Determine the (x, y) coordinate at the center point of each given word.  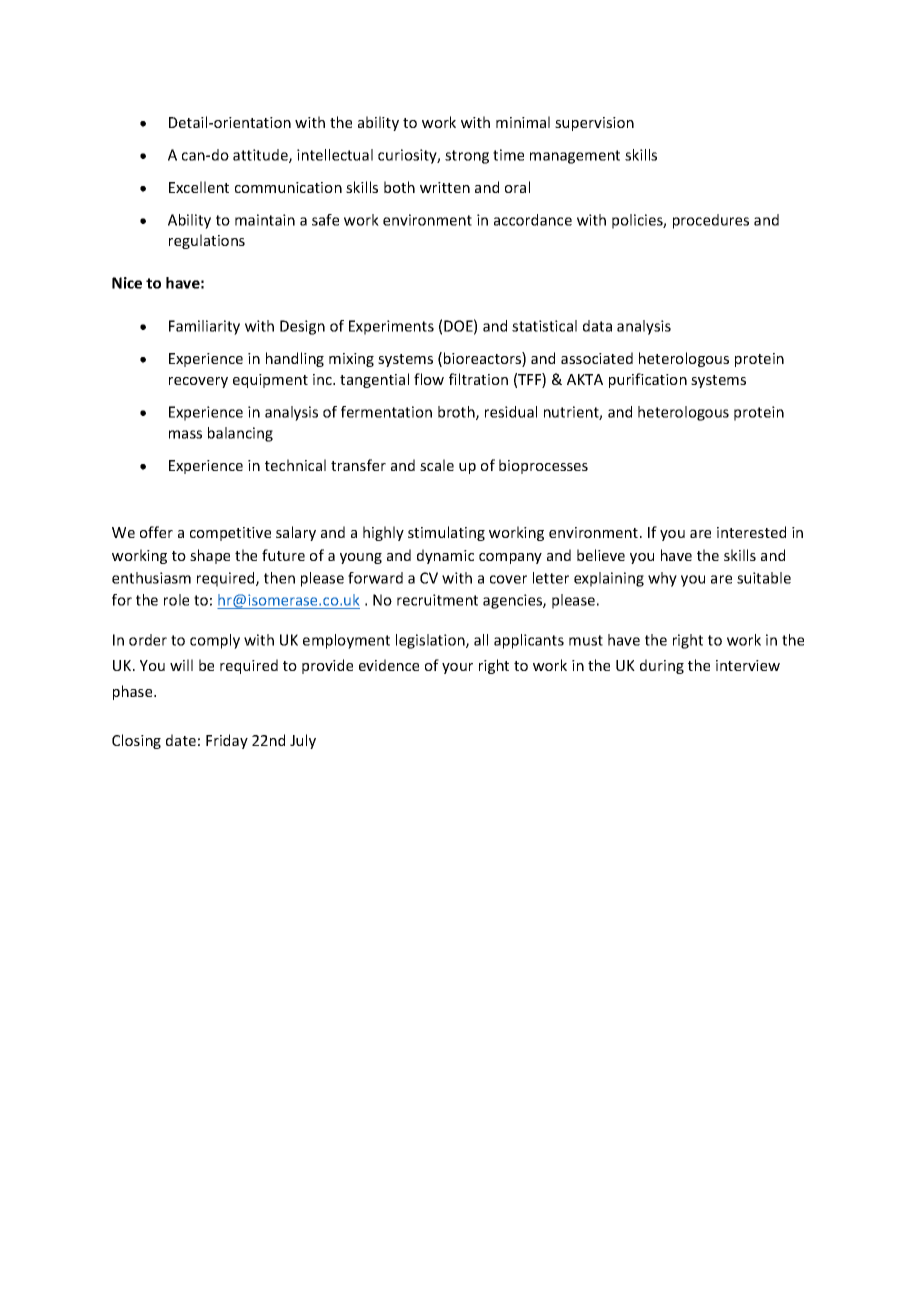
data (597, 326)
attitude (261, 156)
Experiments (391, 327)
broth (457, 413)
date (181, 740)
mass (185, 434)
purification (648, 380)
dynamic (445, 556)
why (662, 579)
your (457, 668)
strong (467, 157)
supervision (594, 124)
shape (210, 556)
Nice (127, 283)
